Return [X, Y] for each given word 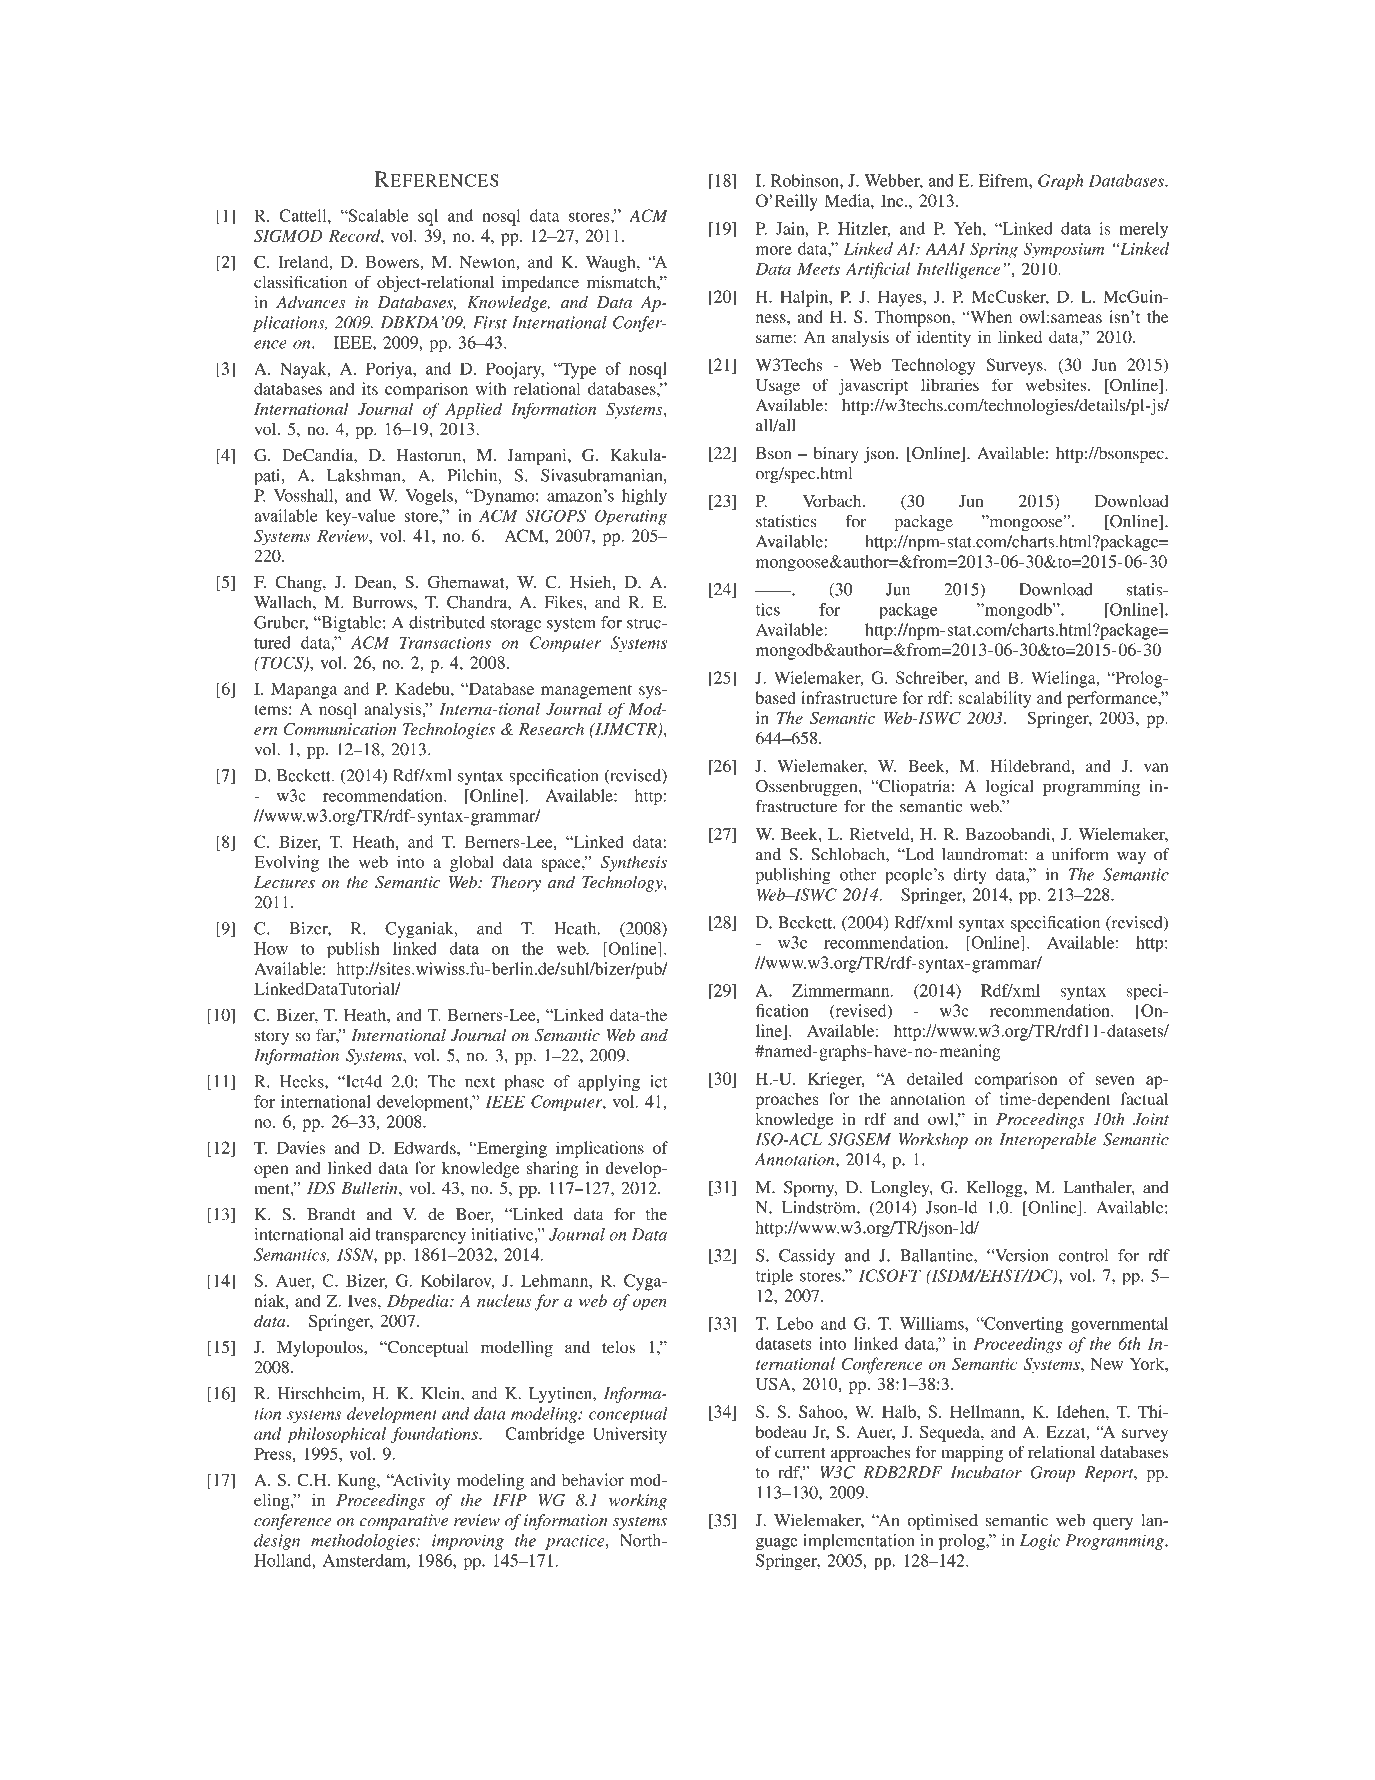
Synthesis [634, 863]
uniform [1080, 854]
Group [1053, 1474]
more [774, 250]
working [638, 1502]
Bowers [392, 262]
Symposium [1064, 250]
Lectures [284, 882]
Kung [358, 1482]
